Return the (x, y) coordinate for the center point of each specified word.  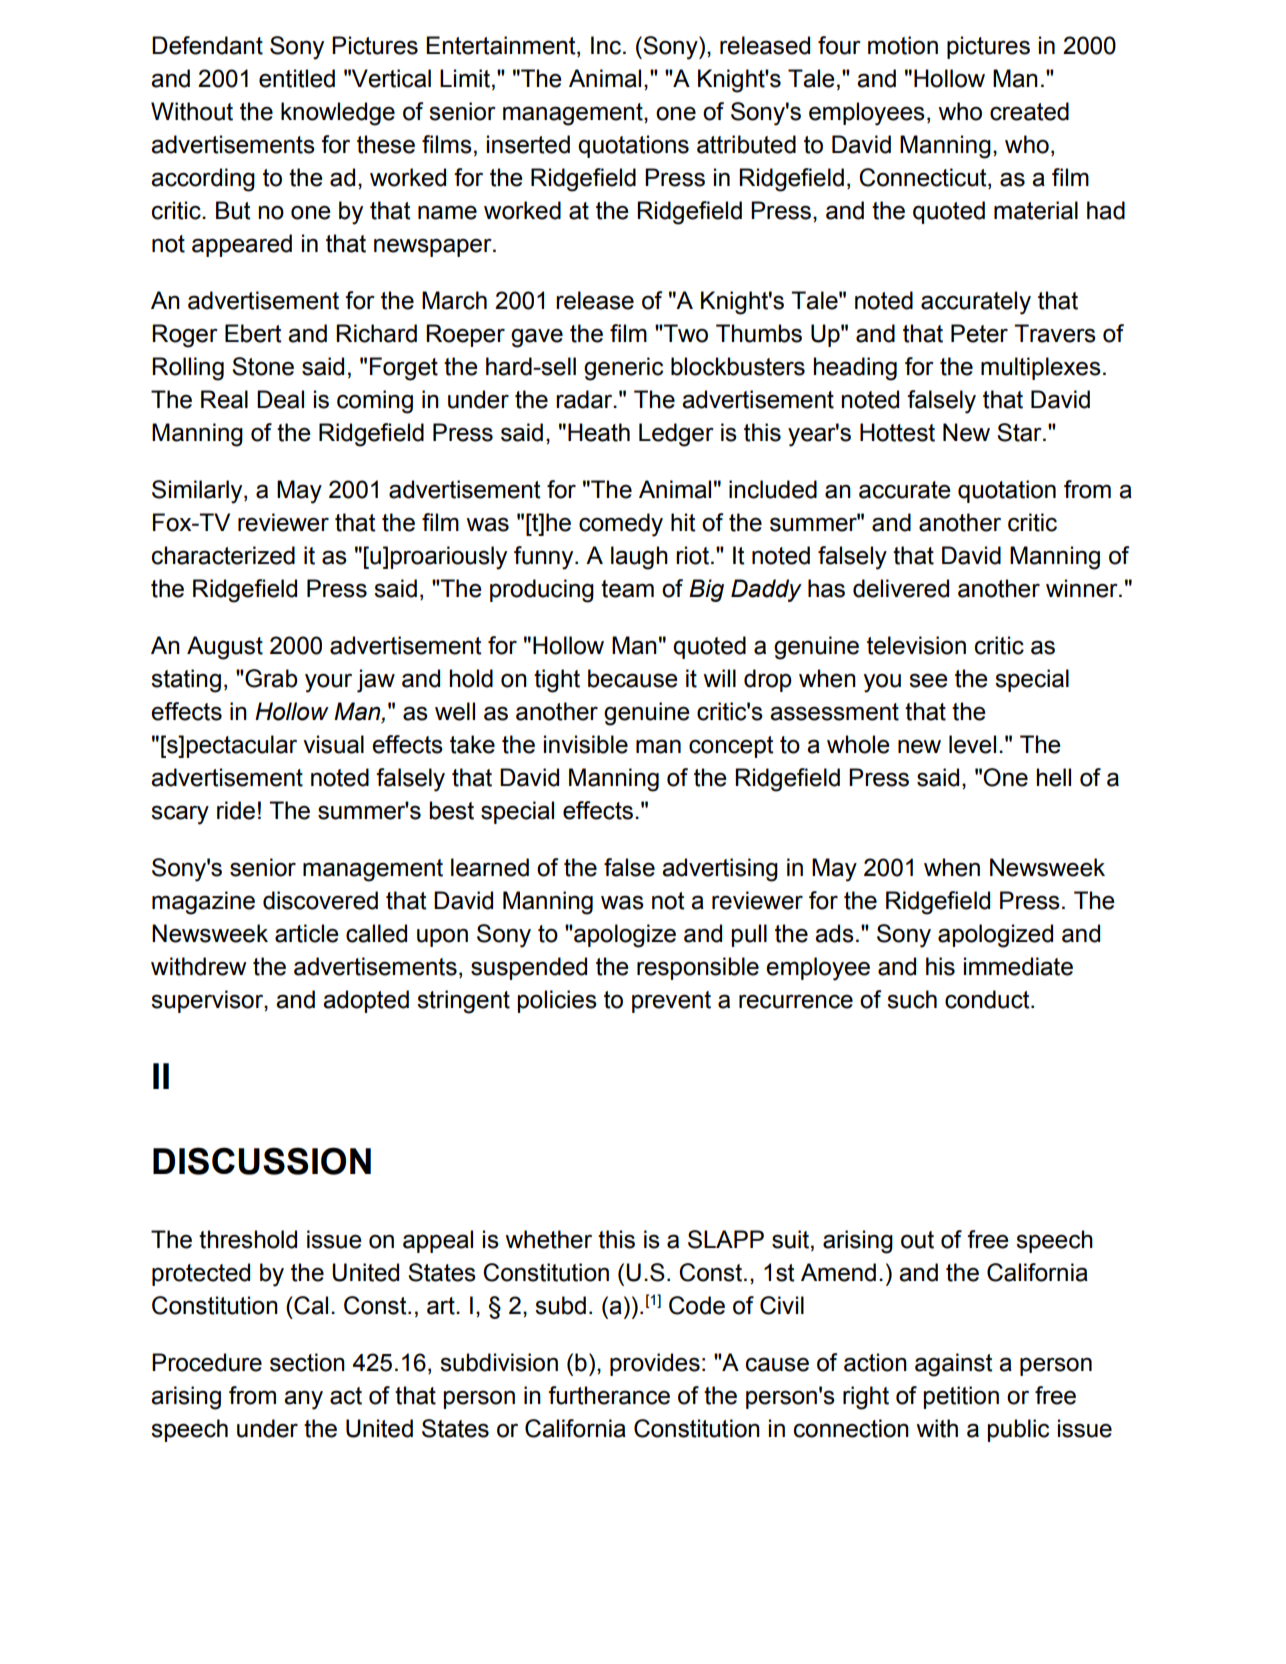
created (1029, 111)
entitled (297, 78)
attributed (746, 144)
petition (961, 1397)
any (303, 1400)
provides (655, 1364)
